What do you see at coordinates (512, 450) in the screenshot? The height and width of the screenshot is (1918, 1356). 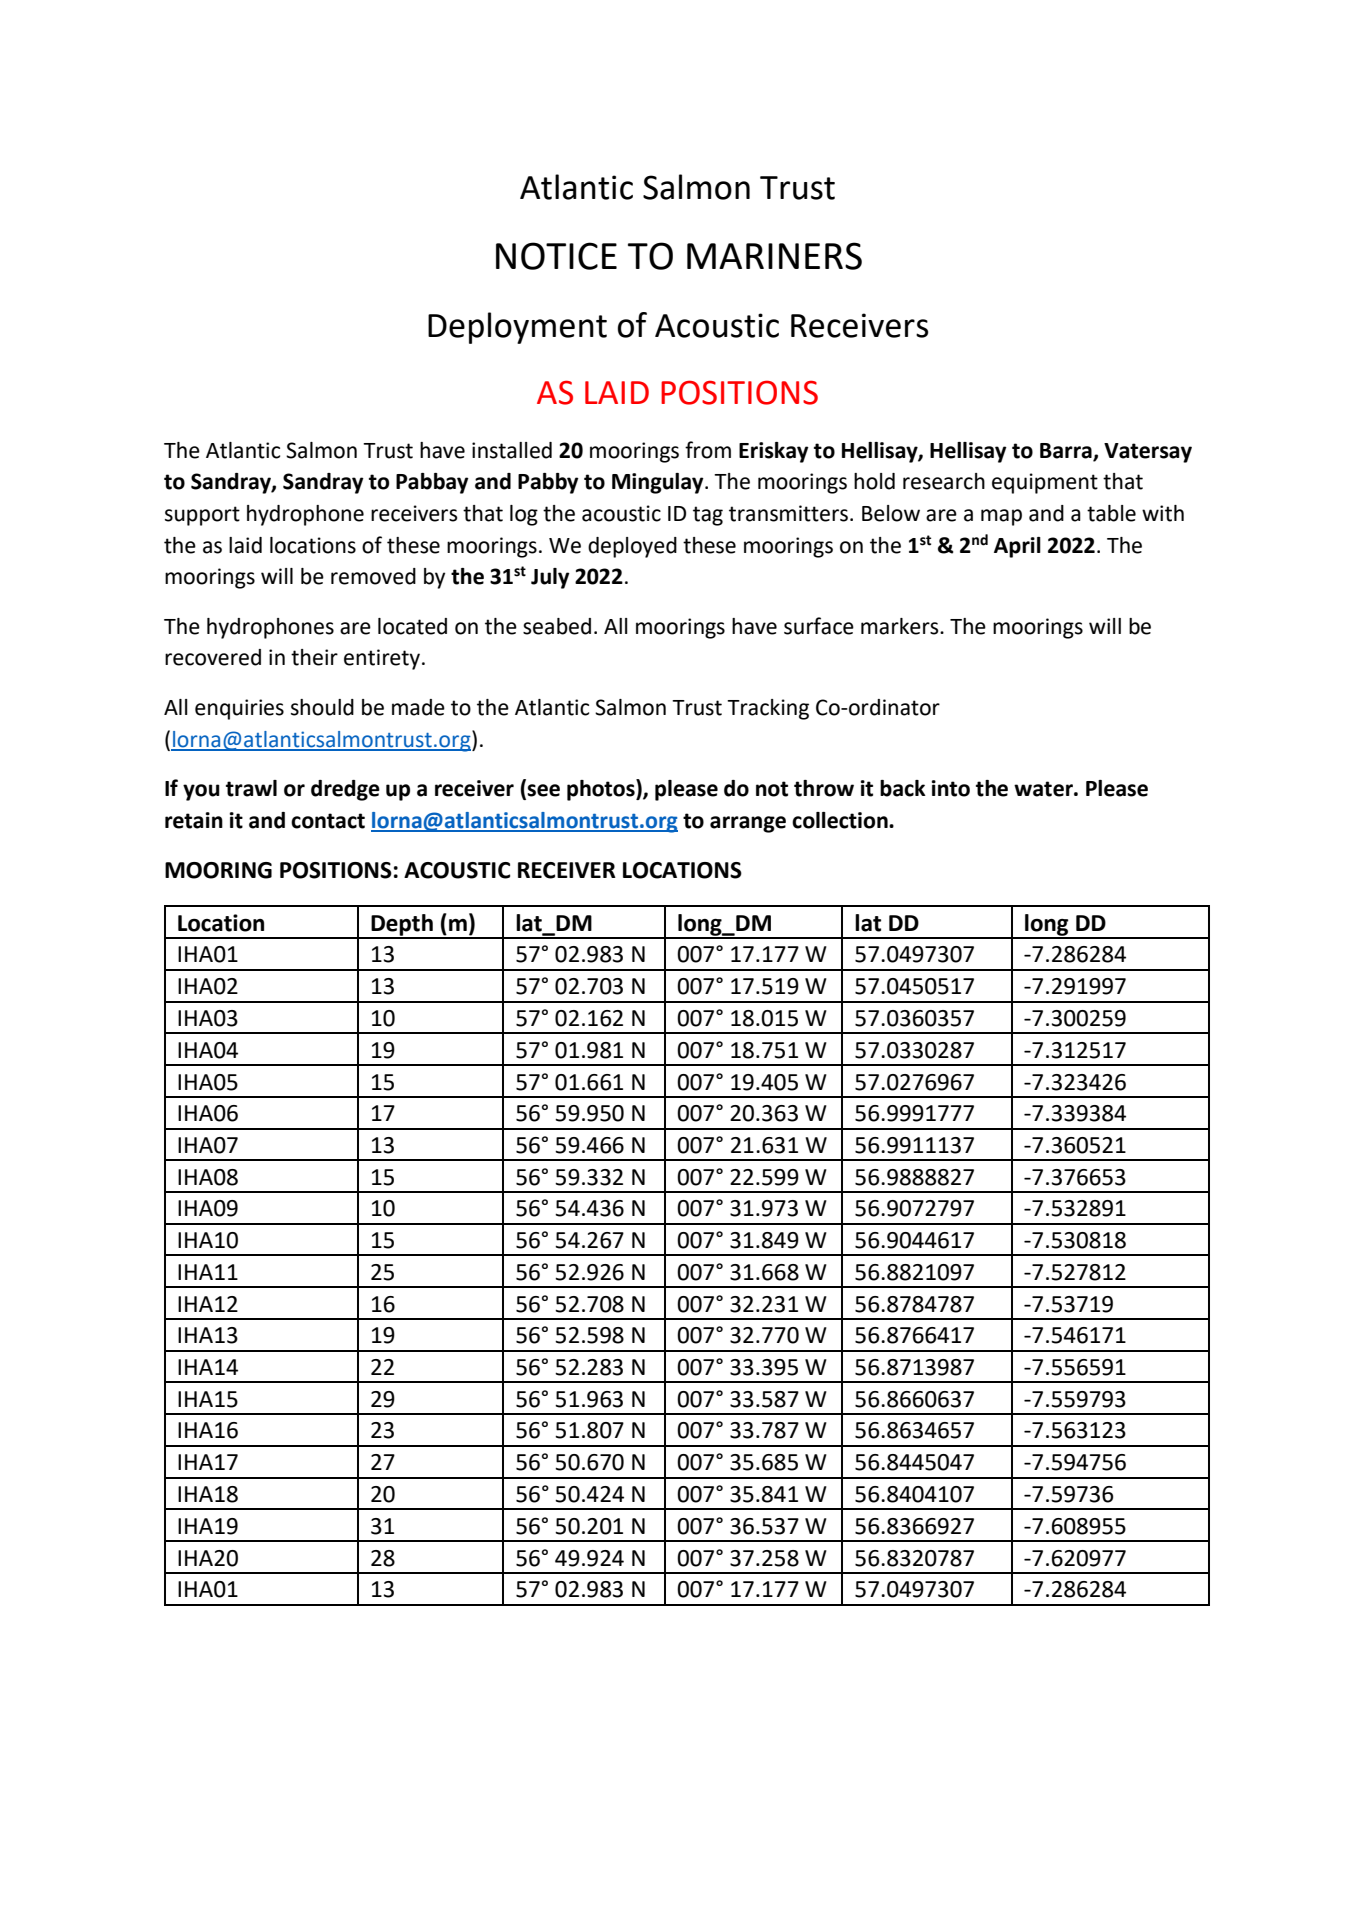 I see `installed` at bounding box center [512, 450].
